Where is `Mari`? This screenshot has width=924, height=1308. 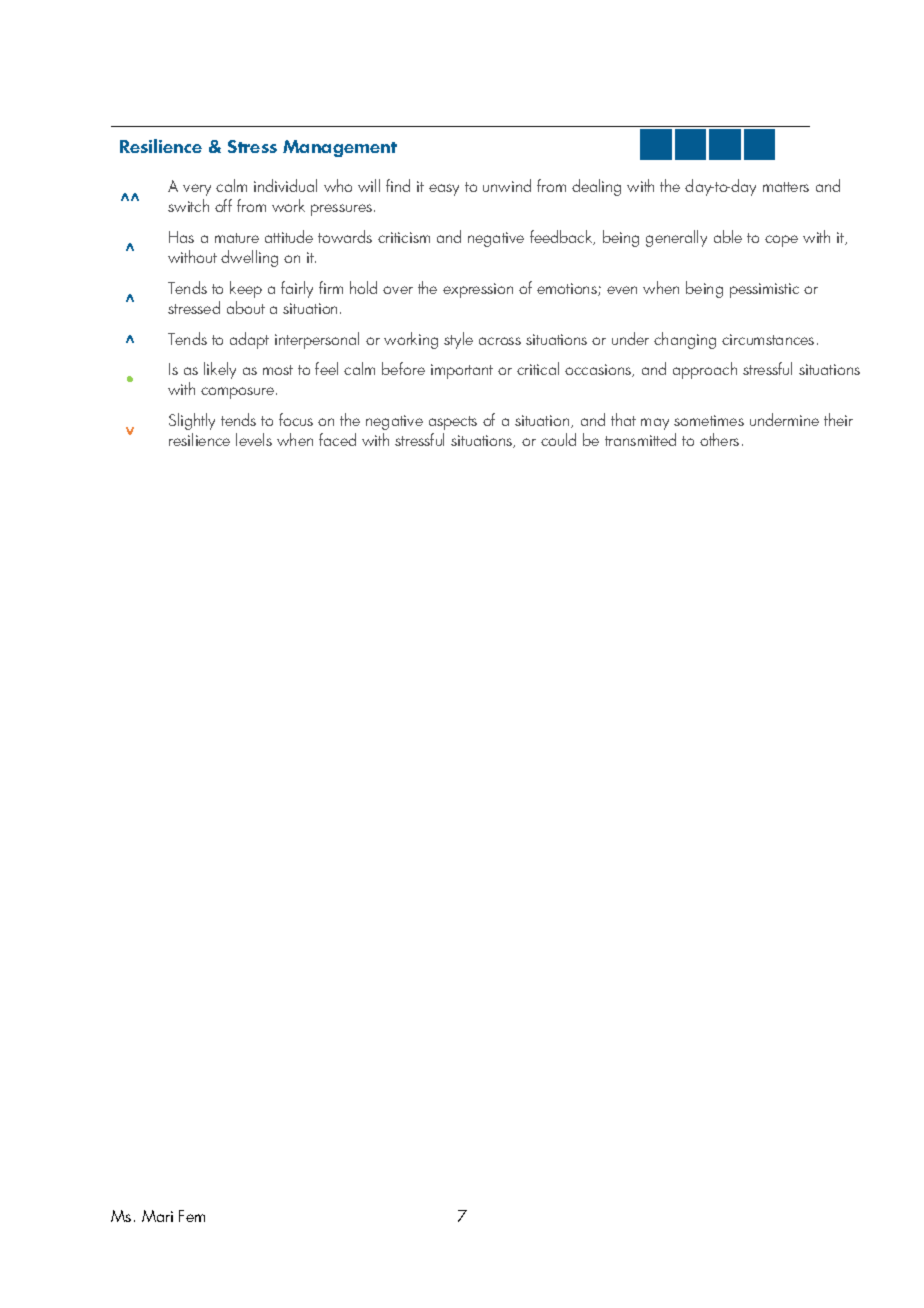 Mari is located at coordinates (157, 1216).
